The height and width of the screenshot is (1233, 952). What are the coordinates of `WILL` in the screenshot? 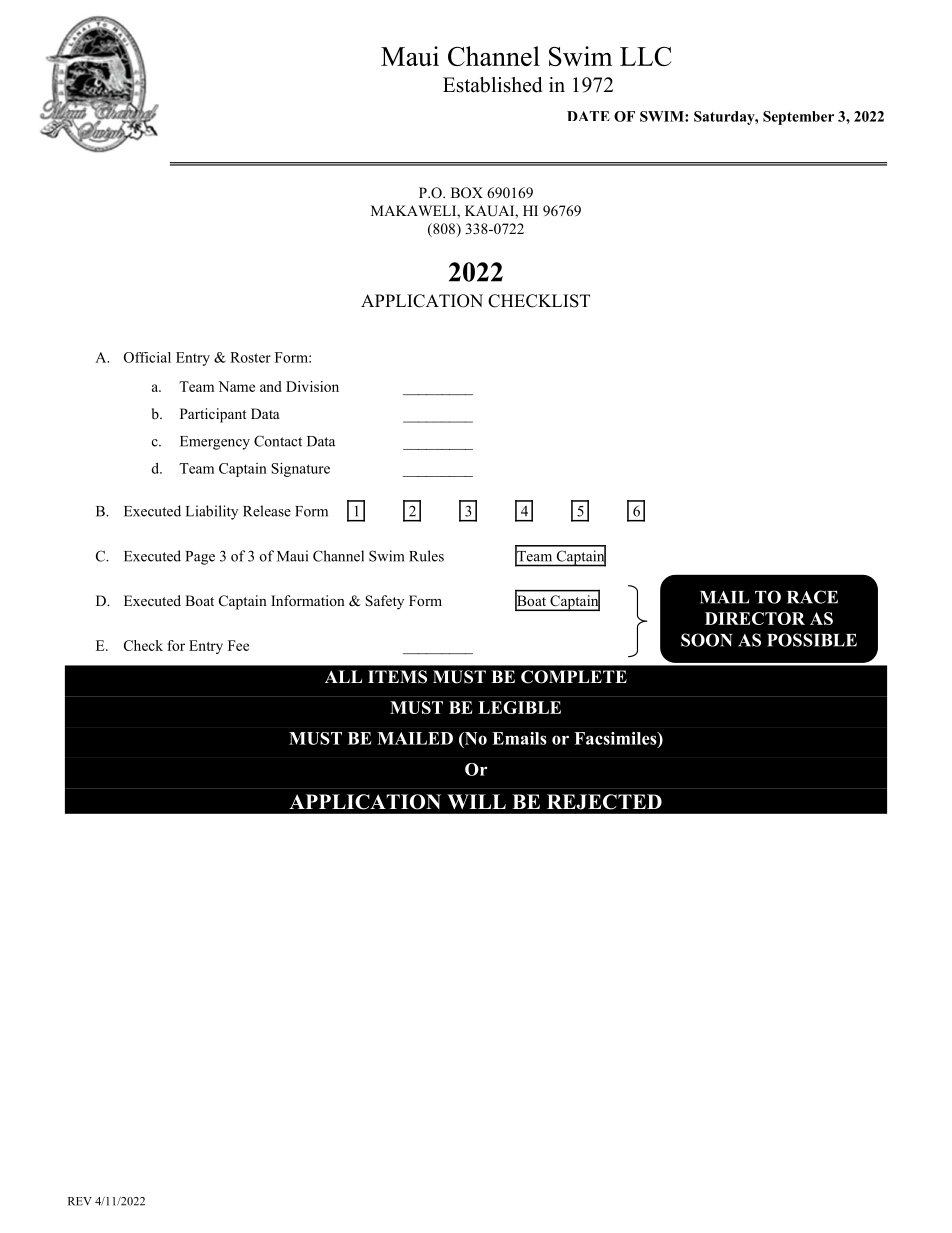 It's located at (476, 801).
